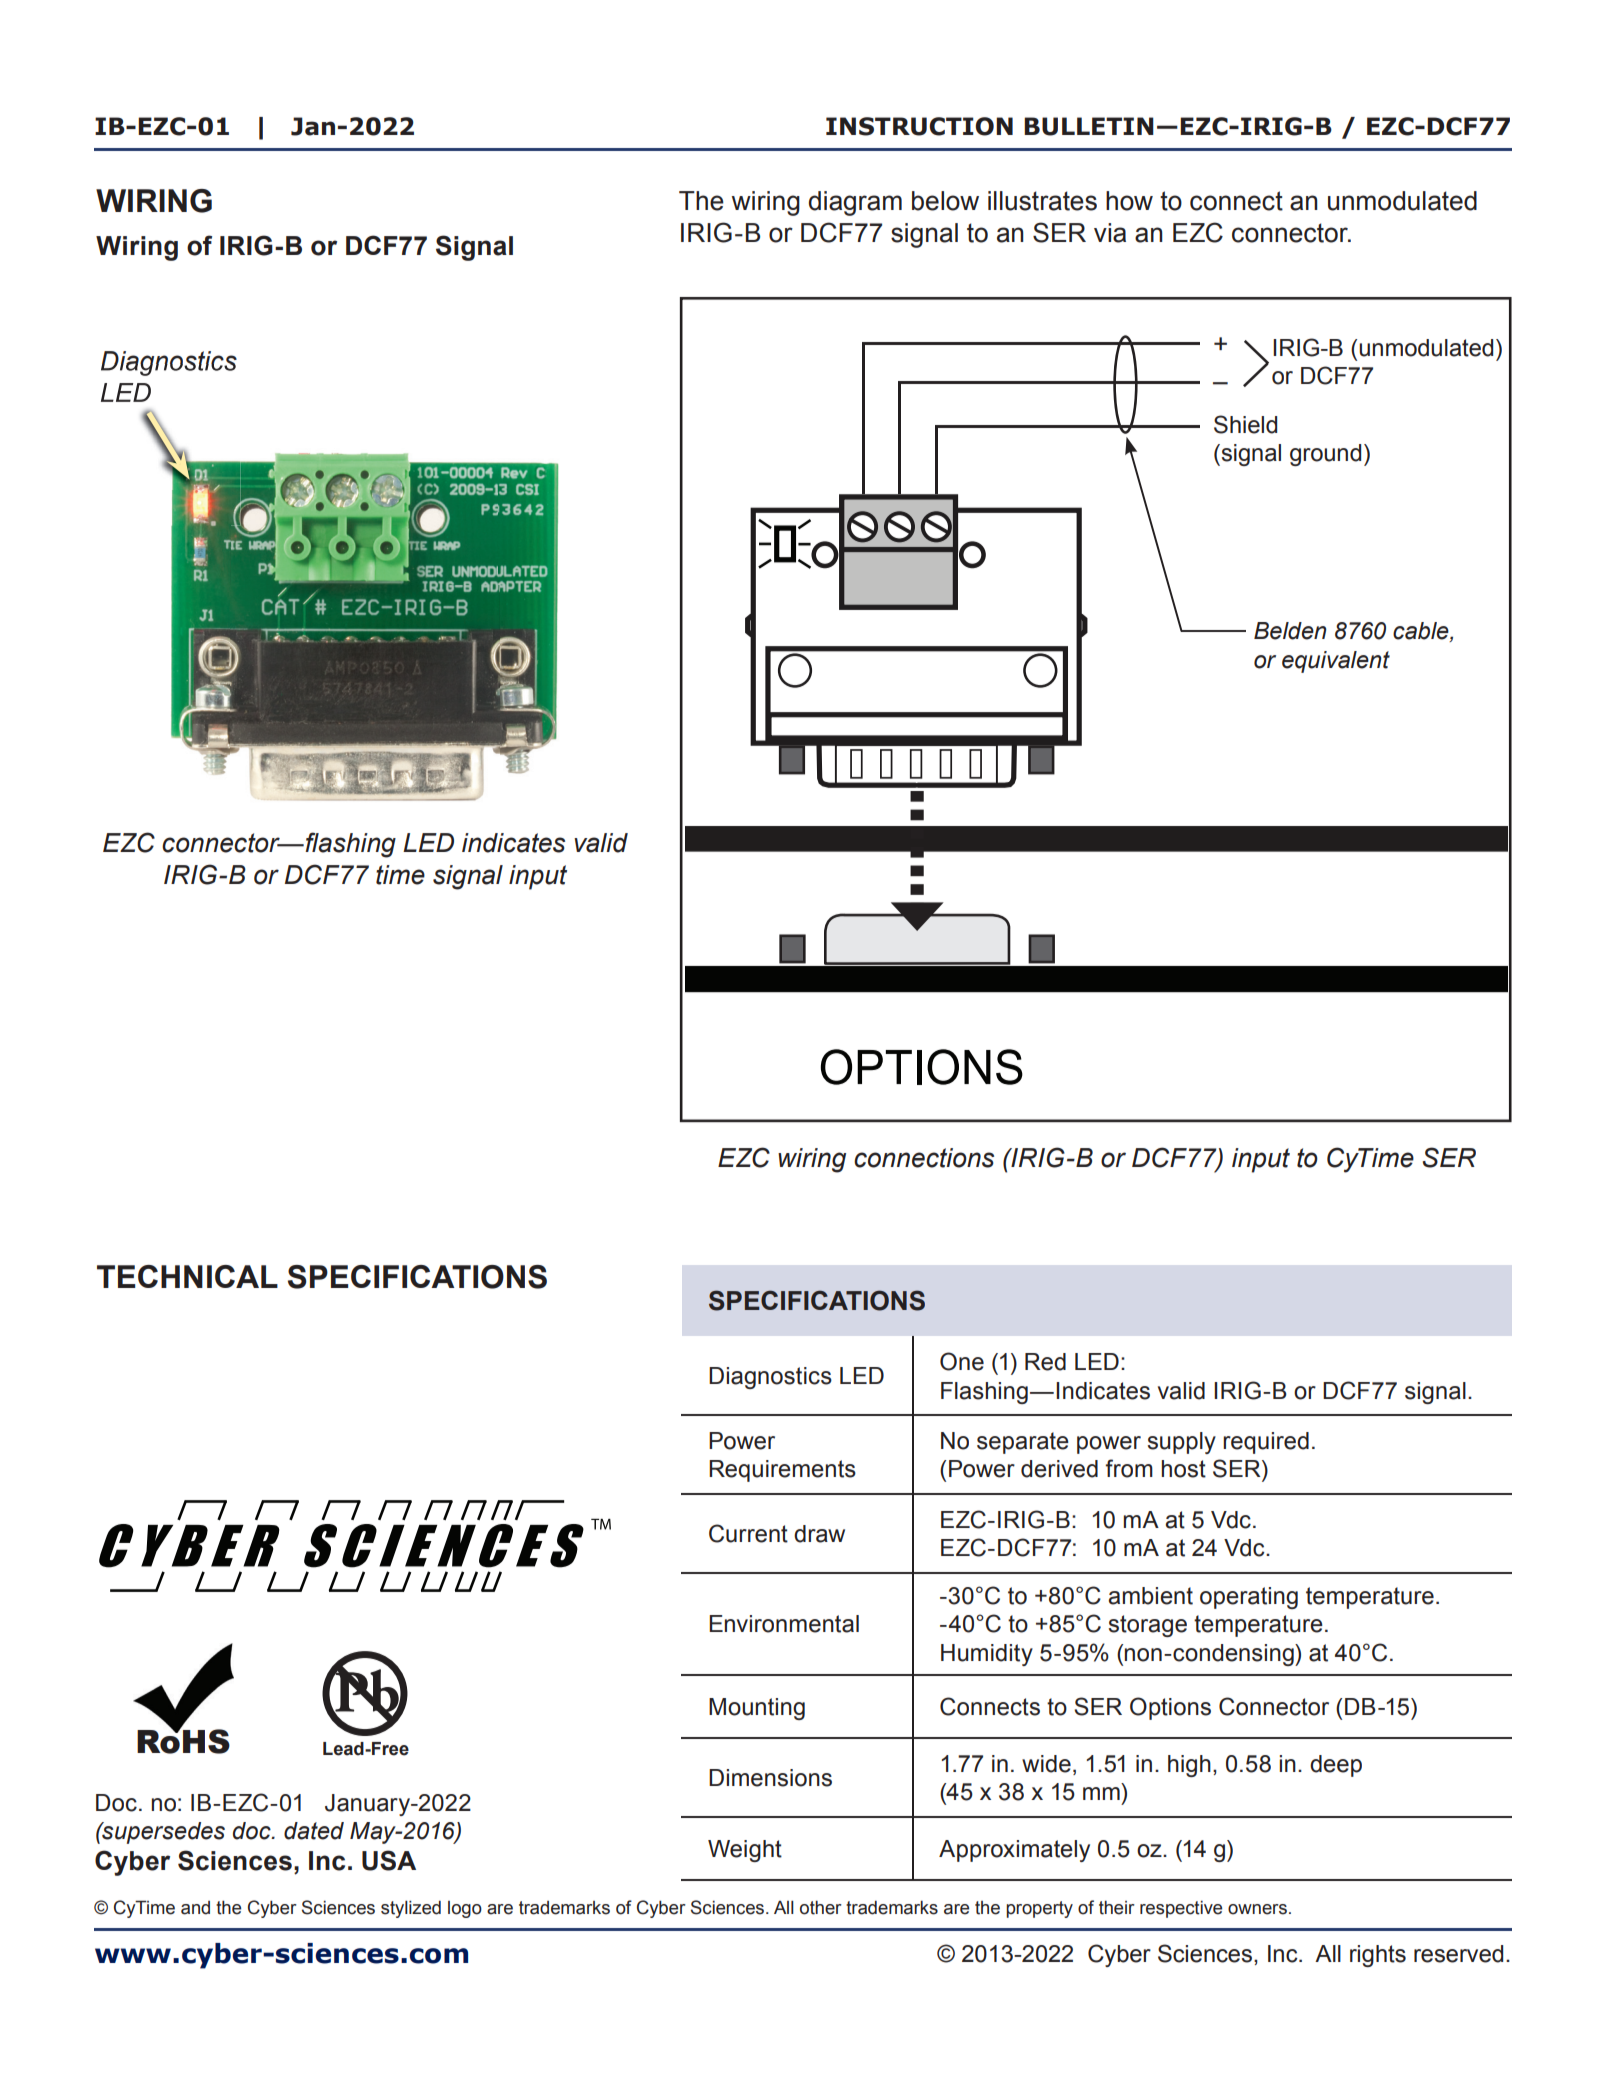  Describe the element at coordinates (389, 1860) in the page. I see `USA` at that location.
